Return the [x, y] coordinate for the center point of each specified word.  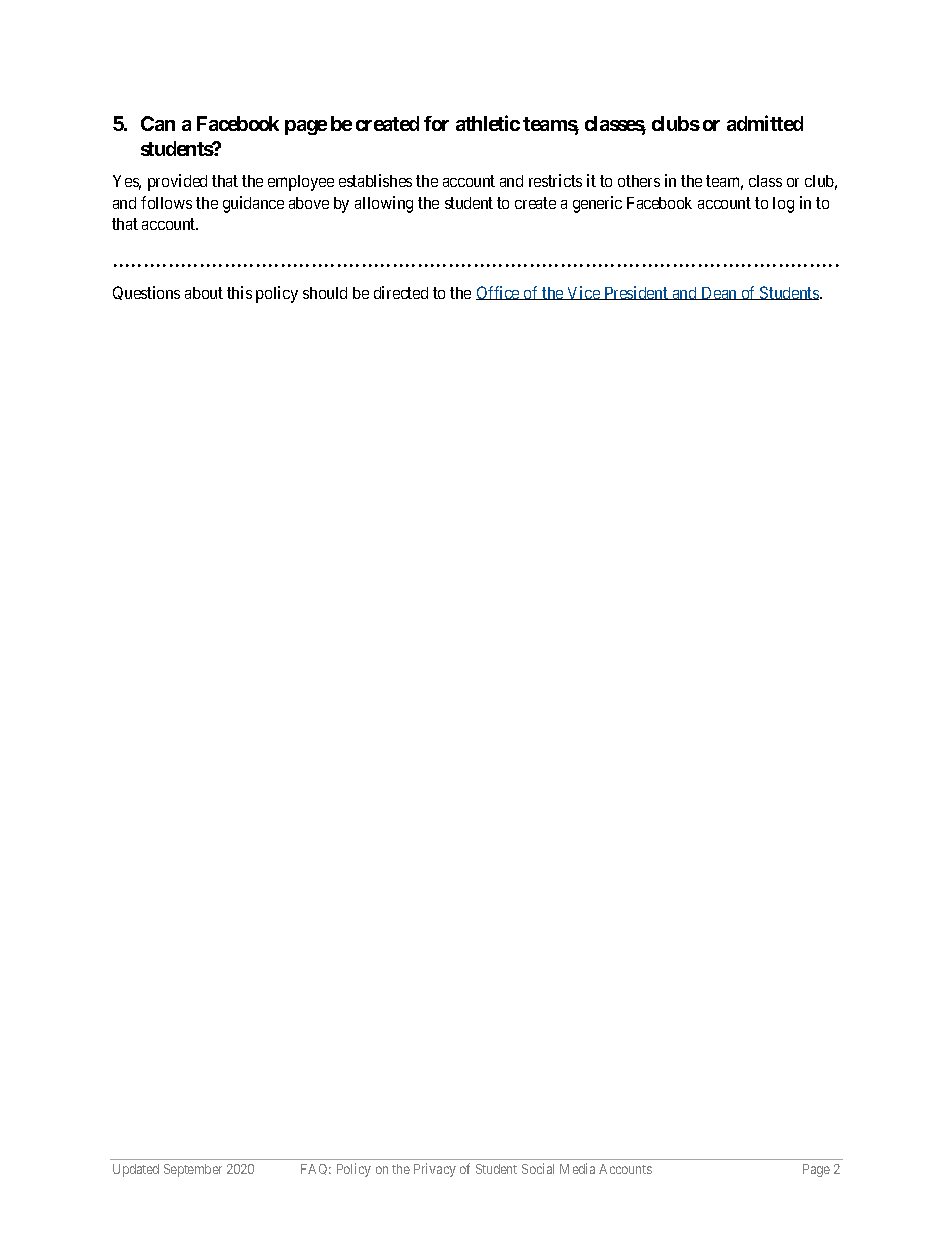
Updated [136, 1170]
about [204, 293]
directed [401, 292]
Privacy [435, 1170]
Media [577, 1168]
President [636, 293]
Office [499, 293]
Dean [719, 293]
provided [177, 182]
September [193, 1170]
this [239, 292]
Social [538, 1168]
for [436, 123]
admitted [765, 123]
